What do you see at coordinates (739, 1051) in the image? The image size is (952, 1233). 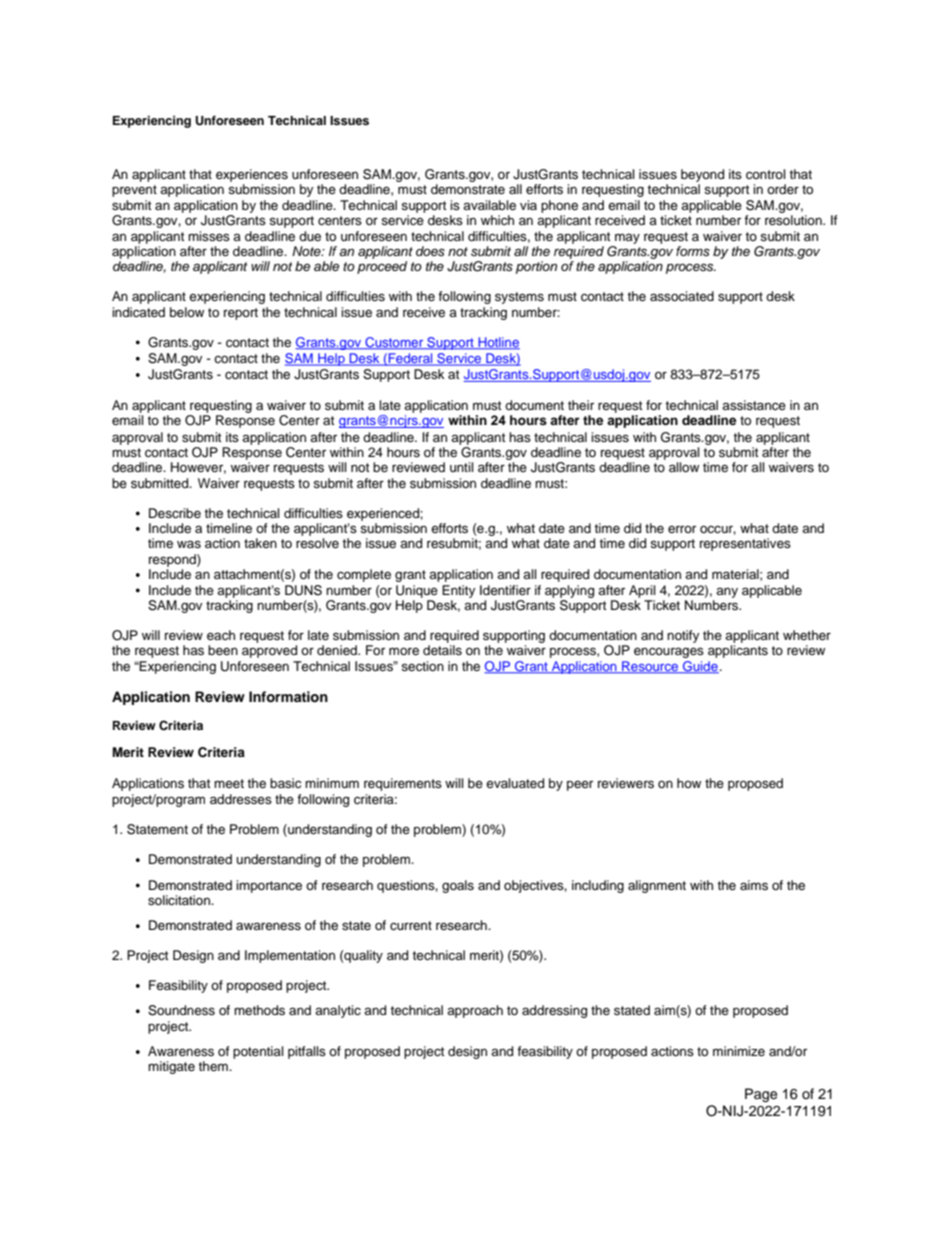 I see `minimize` at bounding box center [739, 1051].
